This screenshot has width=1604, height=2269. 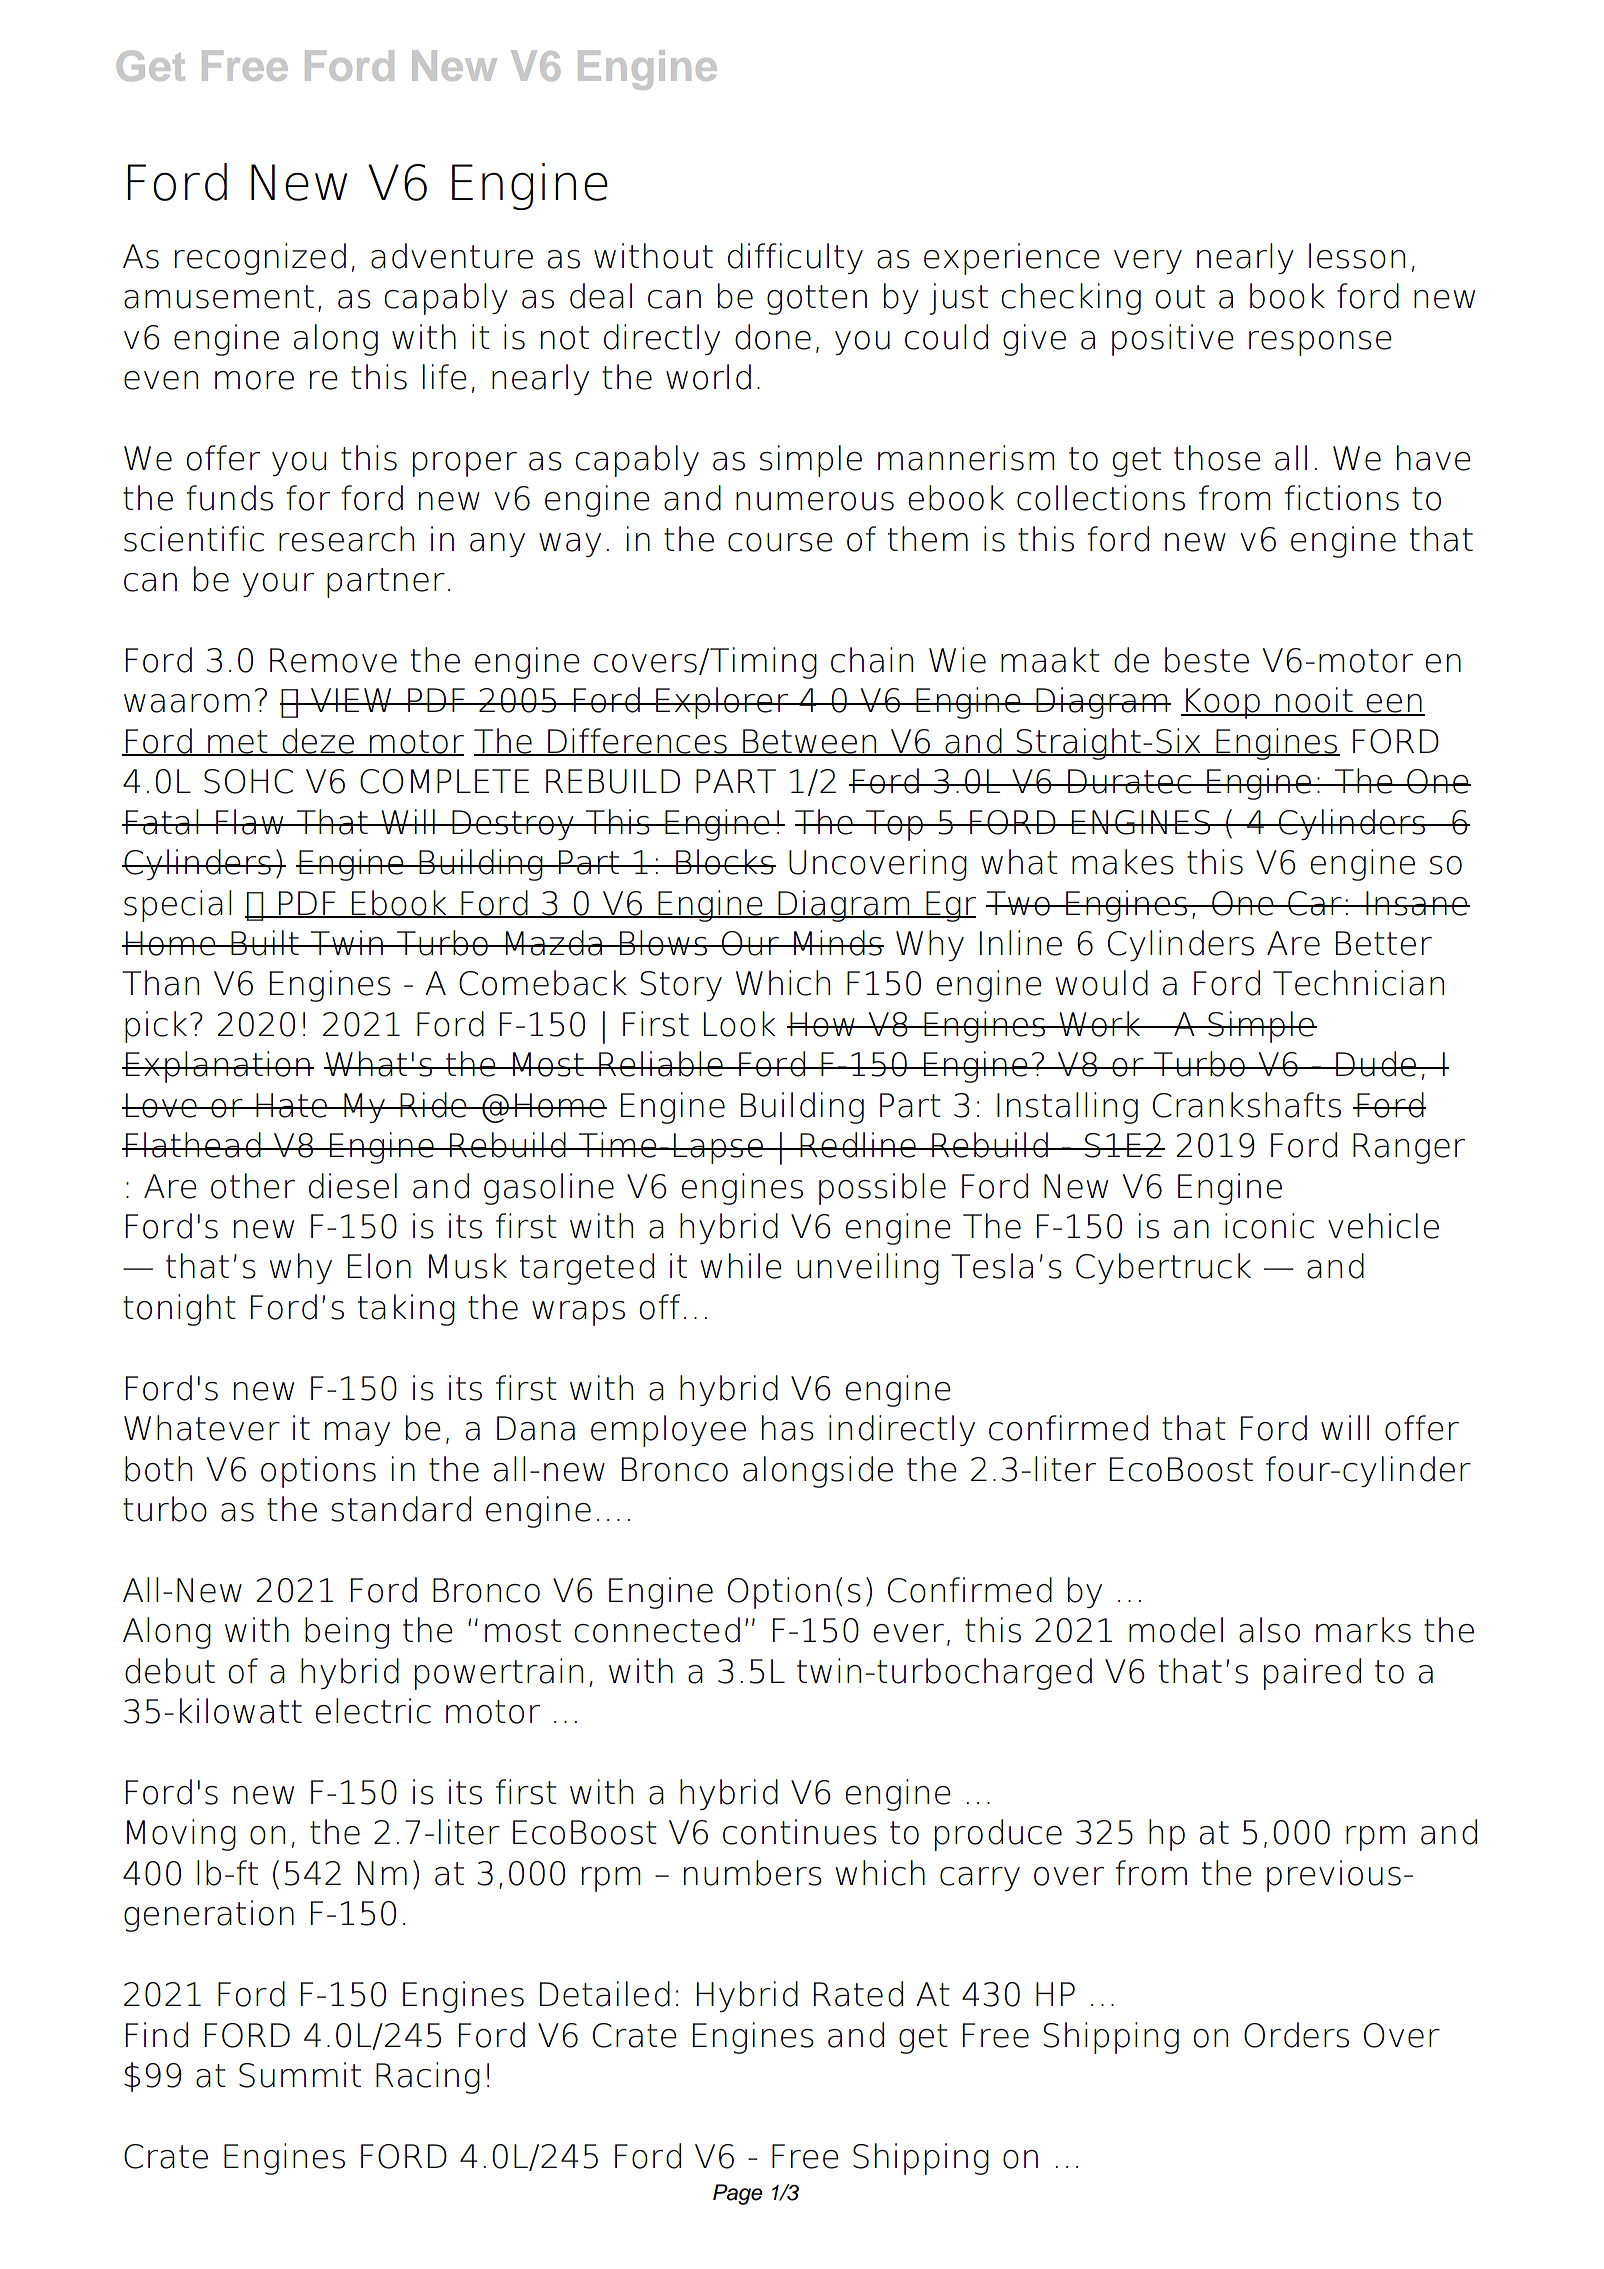 I want to click on gotten, so click(x=817, y=300).
